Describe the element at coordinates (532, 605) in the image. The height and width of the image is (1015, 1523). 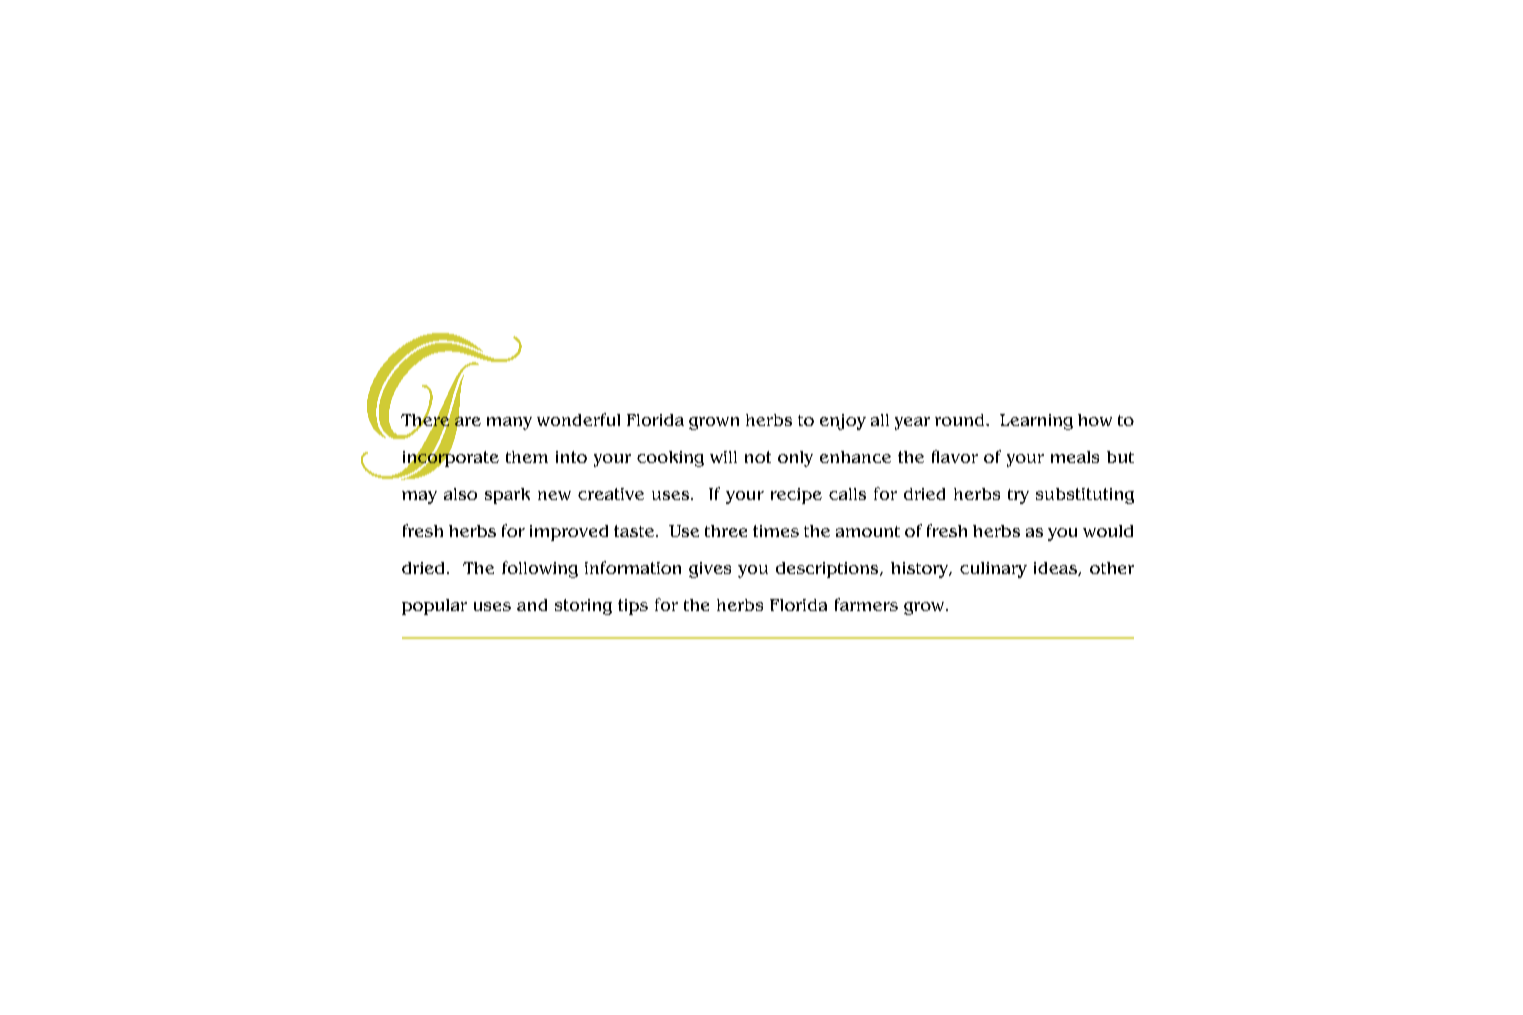
I see `and` at that location.
